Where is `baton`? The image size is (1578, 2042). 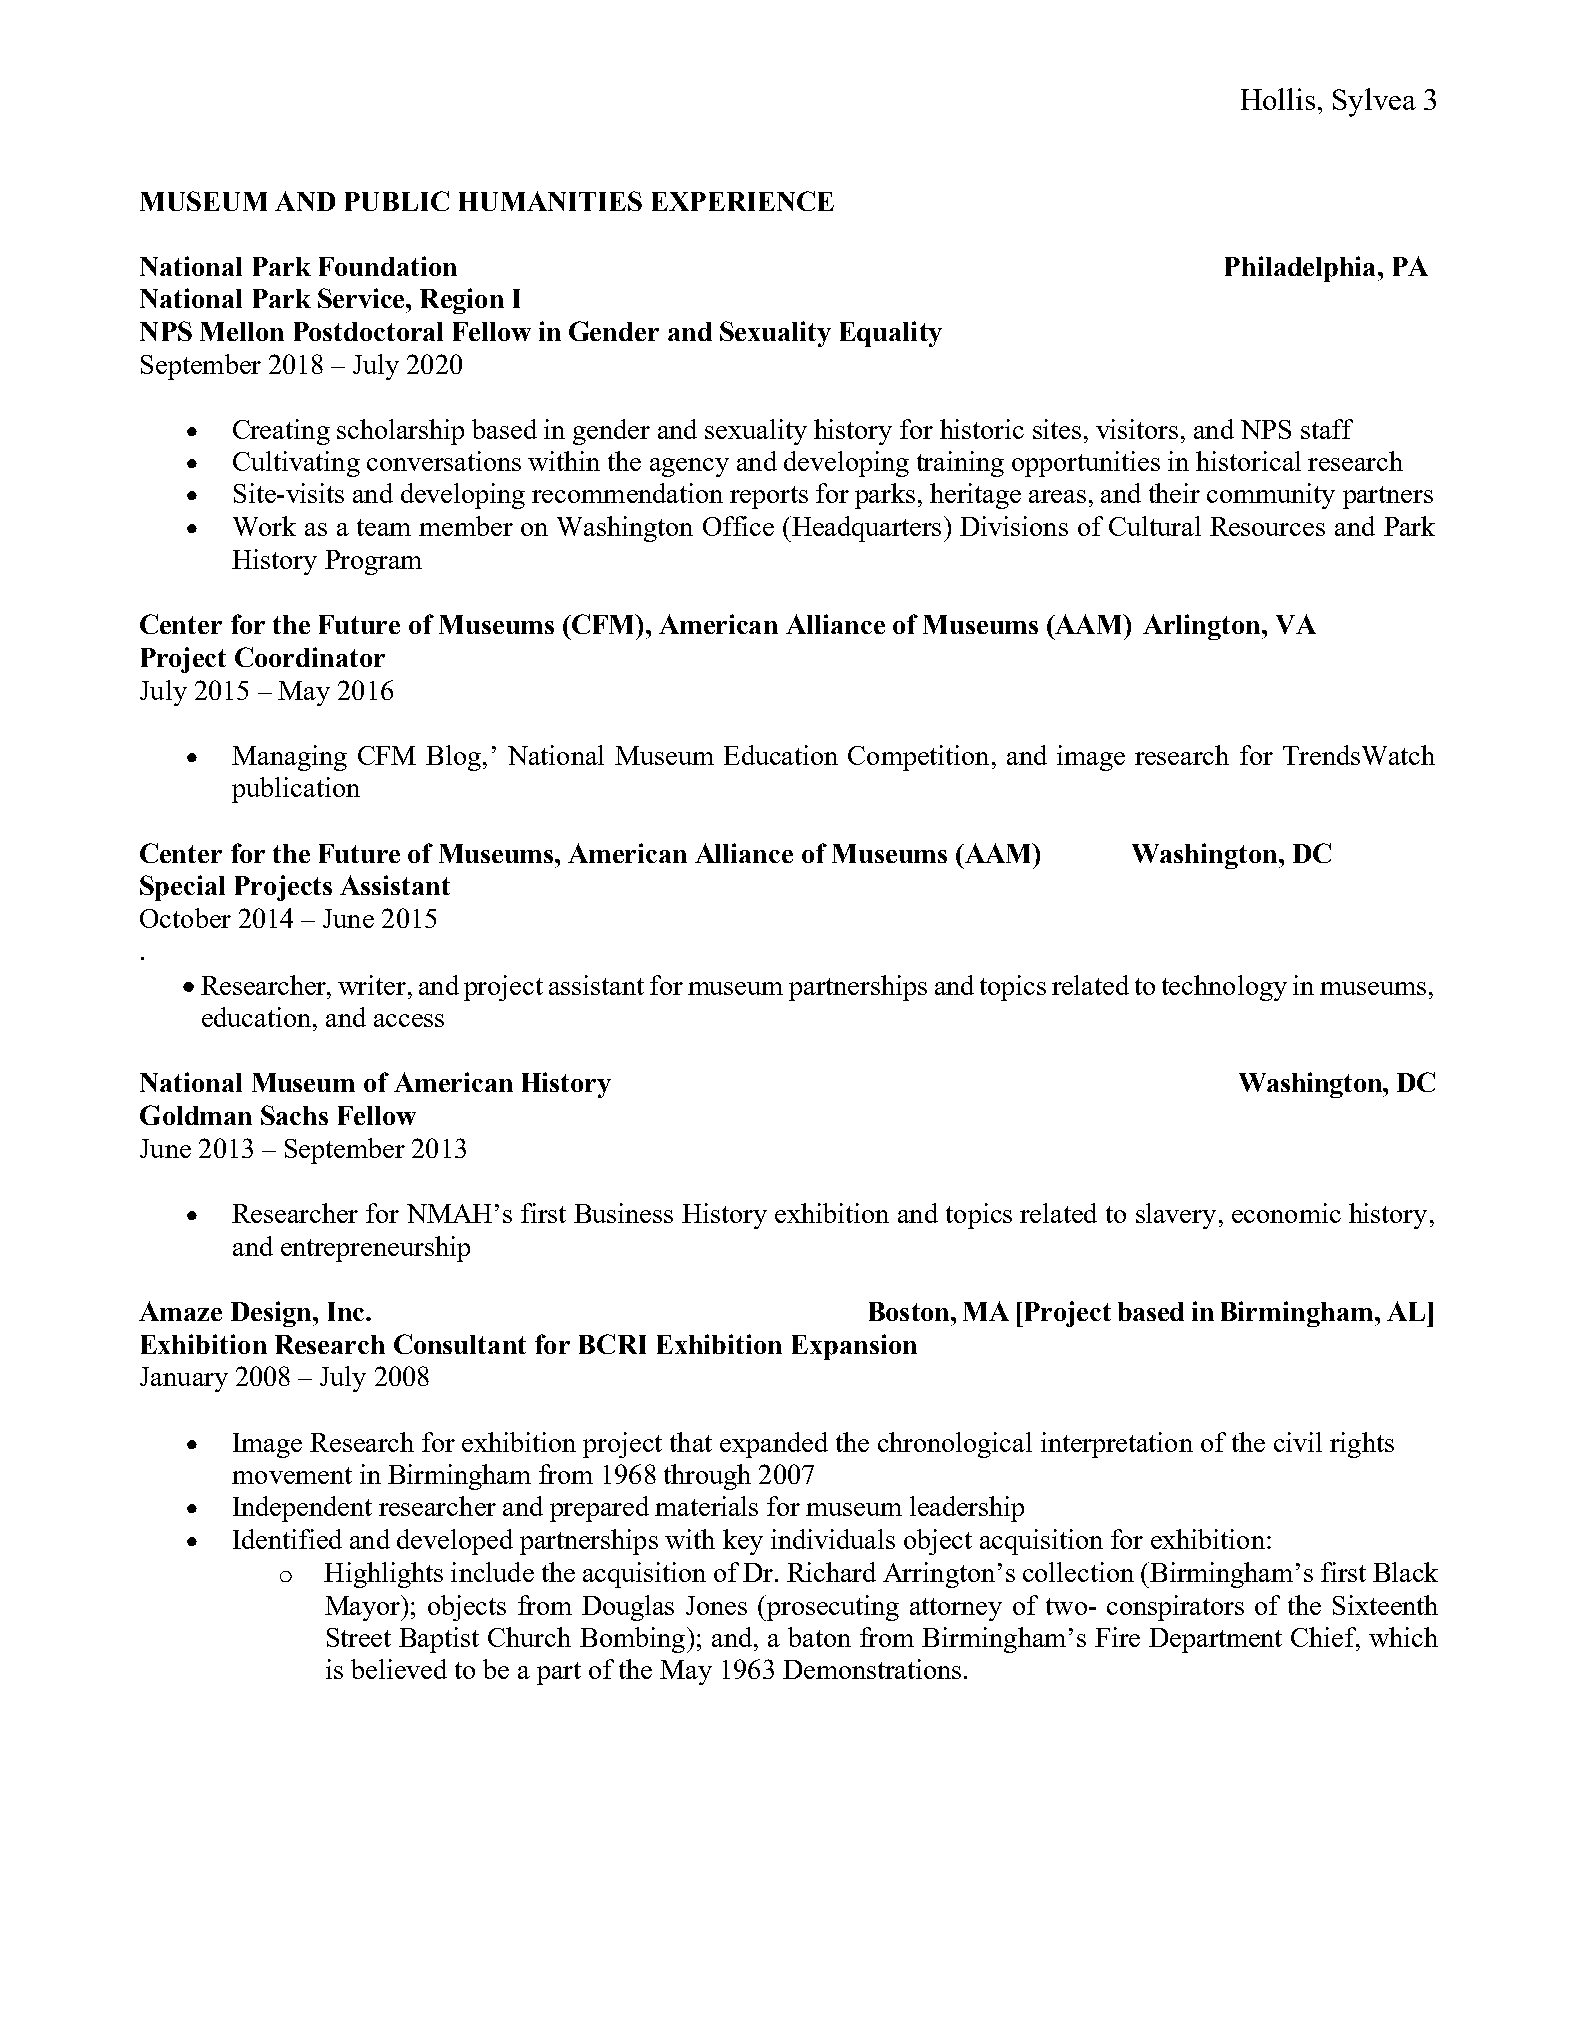 baton is located at coordinates (819, 1637).
